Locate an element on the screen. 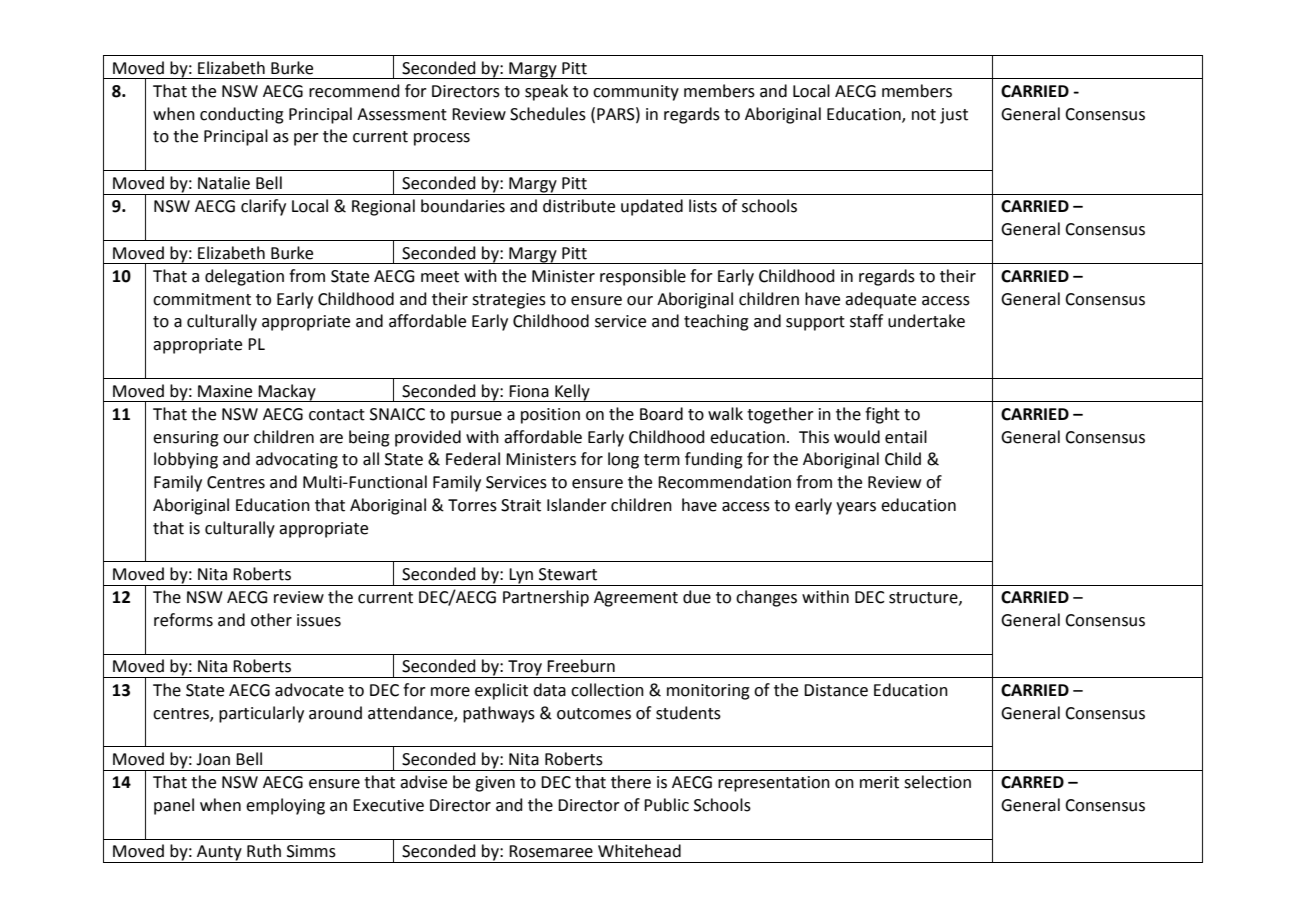 Image resolution: width=1308 pixels, height=924 pixels. Kelly is located at coordinates (572, 393).
